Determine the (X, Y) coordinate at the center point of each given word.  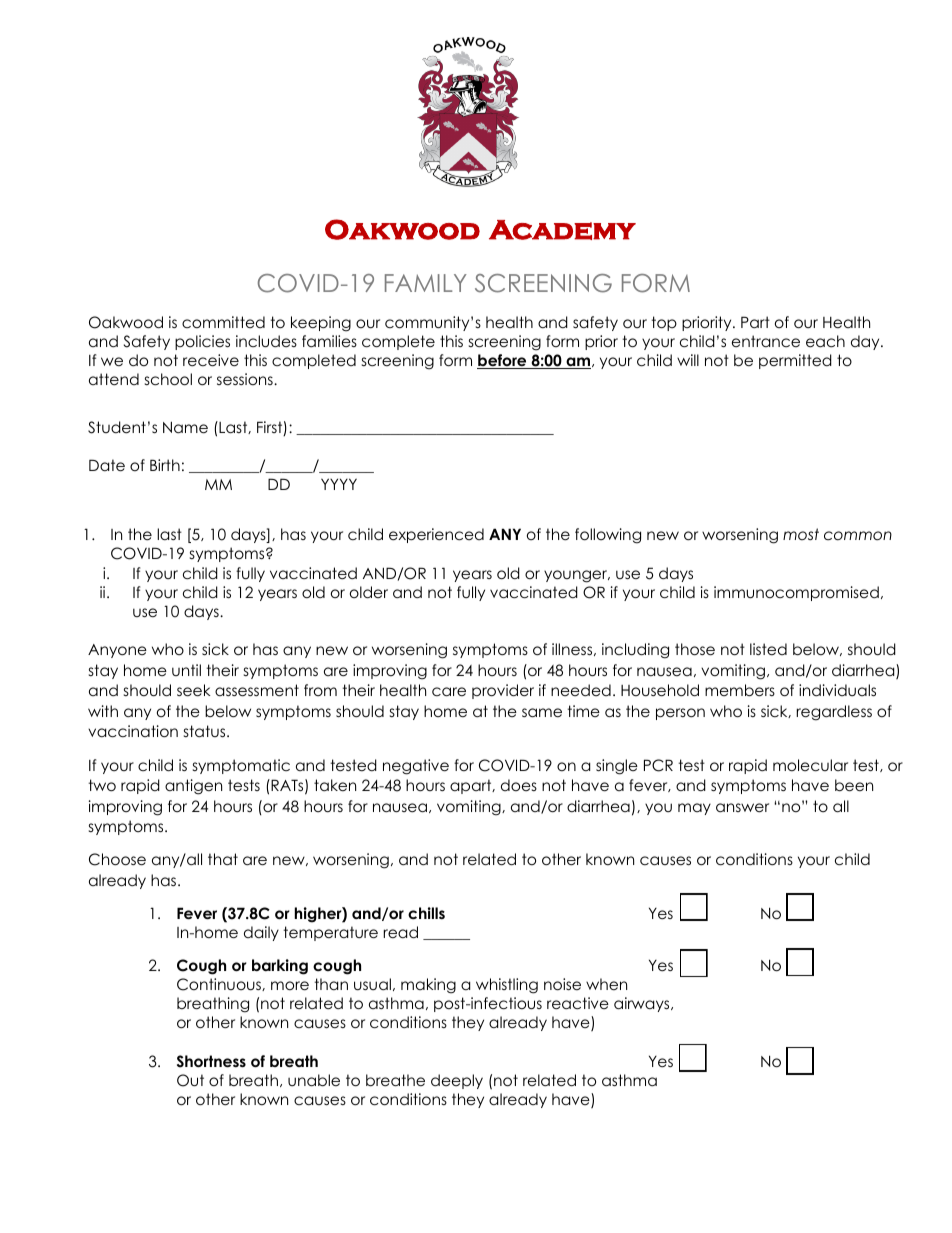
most (801, 534)
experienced (436, 535)
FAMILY (426, 283)
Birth (165, 465)
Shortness (211, 1061)
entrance (766, 341)
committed (223, 322)
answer (742, 808)
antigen (193, 787)
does (519, 785)
